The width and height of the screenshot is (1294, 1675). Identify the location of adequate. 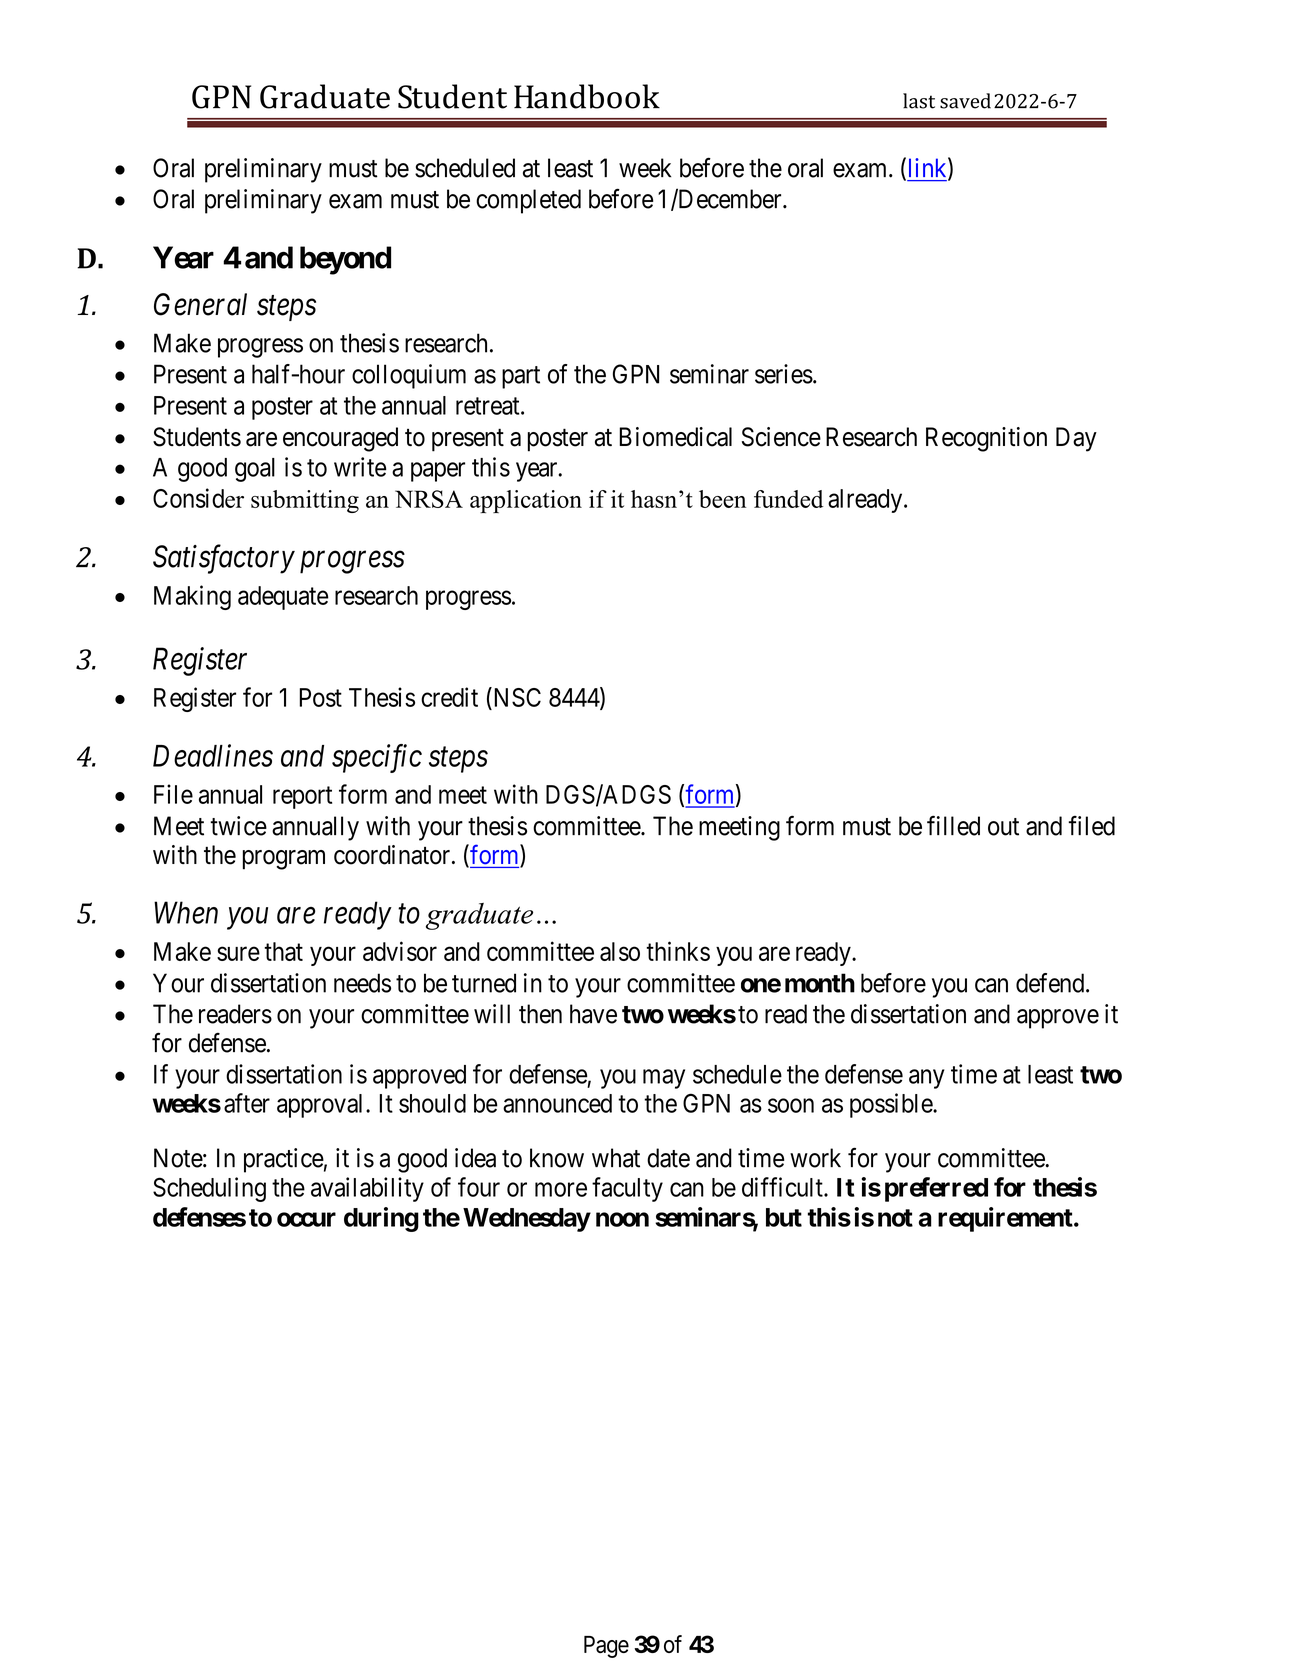
(283, 598).
